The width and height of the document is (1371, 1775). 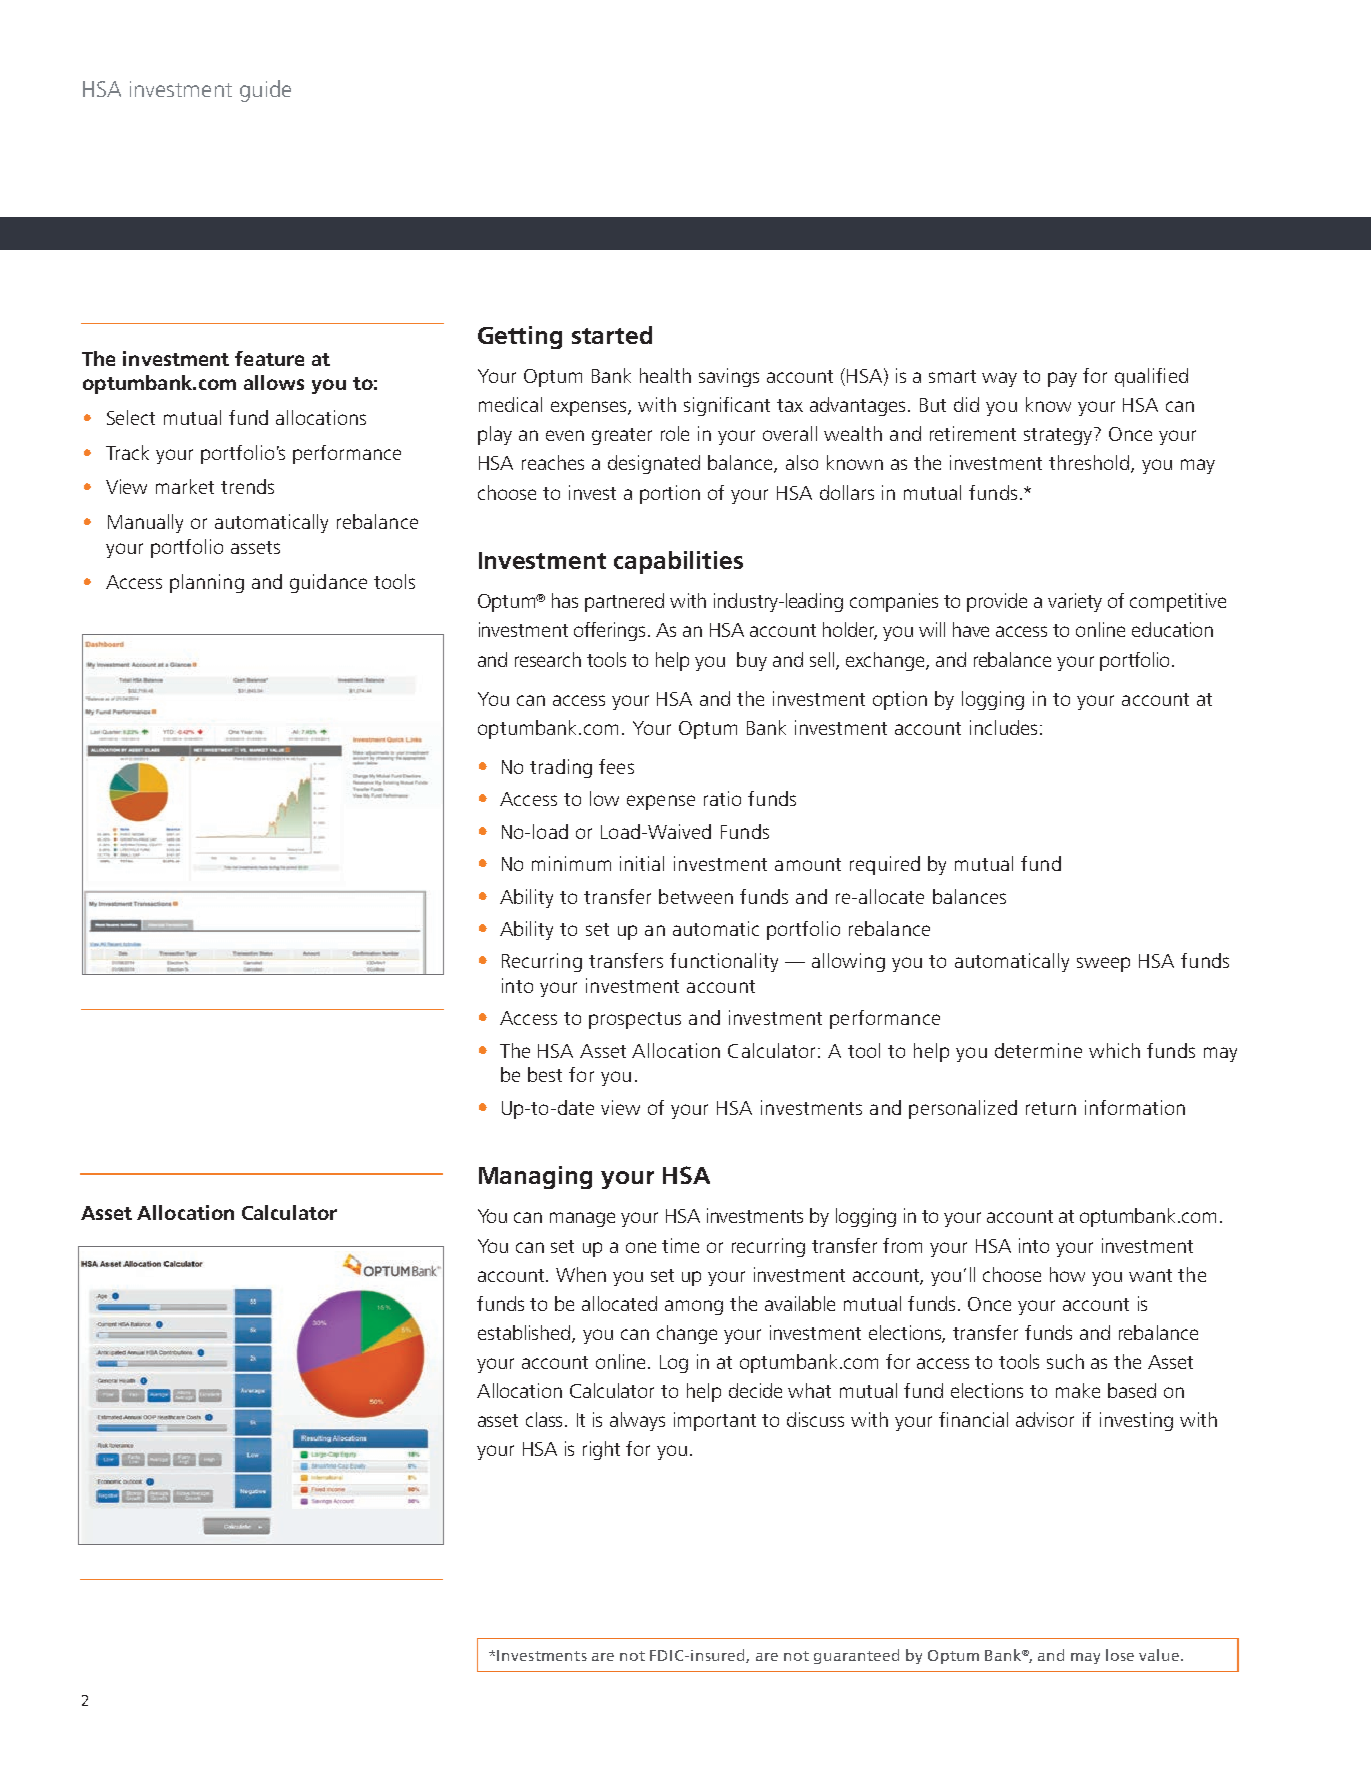 I want to click on class, so click(x=546, y=1419).
